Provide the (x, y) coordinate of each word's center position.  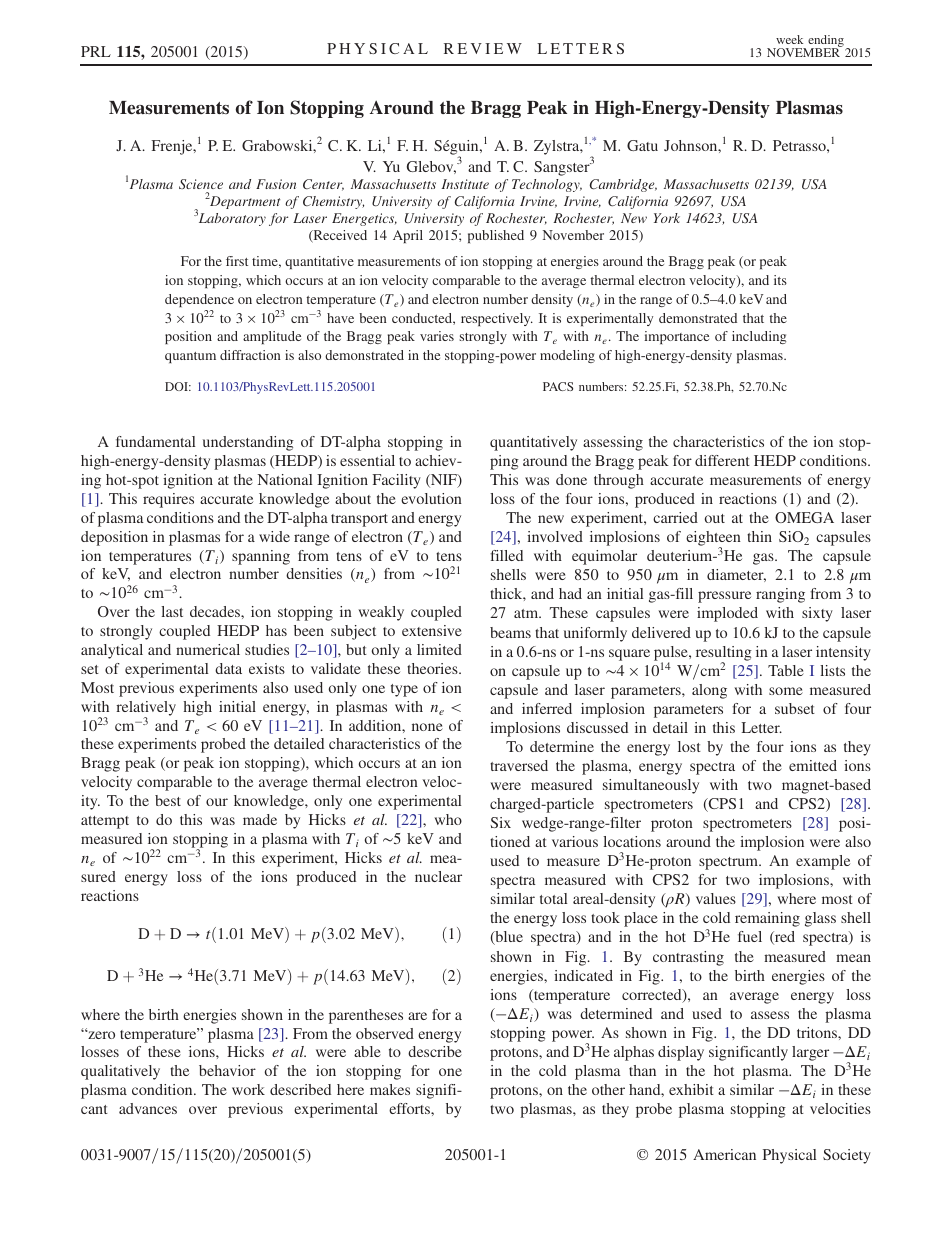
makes (390, 1089)
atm (527, 613)
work (248, 1089)
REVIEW (483, 48)
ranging (780, 595)
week (789, 39)
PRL (96, 51)
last (172, 611)
